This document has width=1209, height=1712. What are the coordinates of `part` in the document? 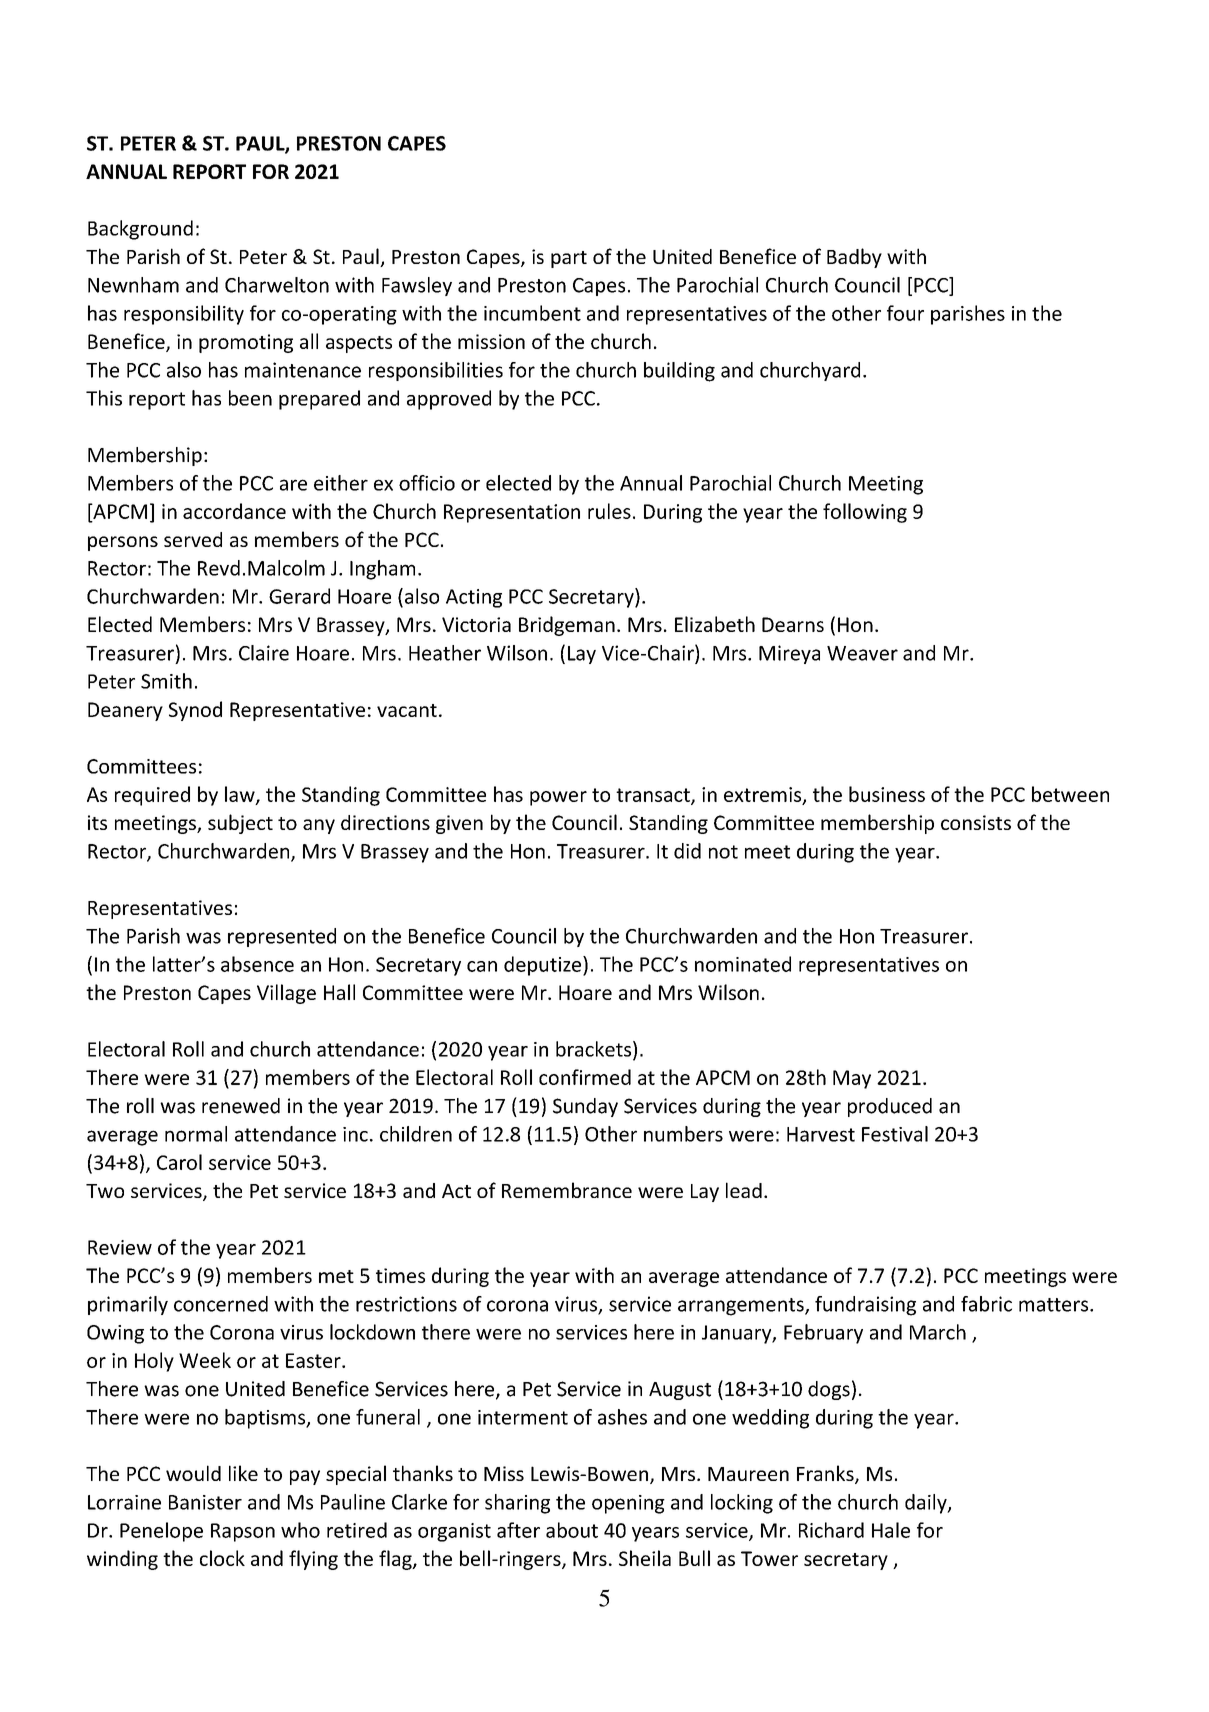 It's located at (569, 259).
